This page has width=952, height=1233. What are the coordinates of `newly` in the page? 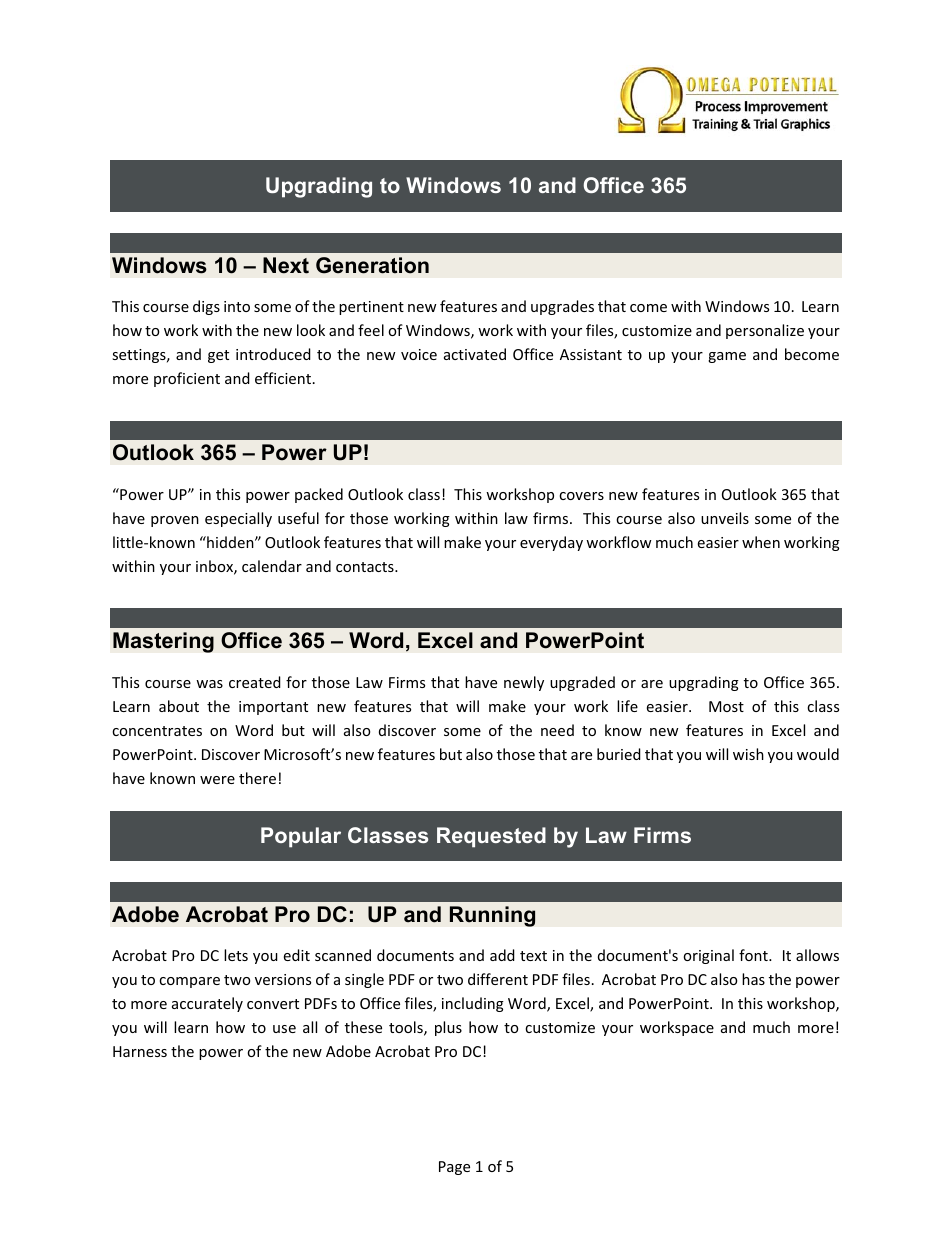 It's located at (524, 683).
